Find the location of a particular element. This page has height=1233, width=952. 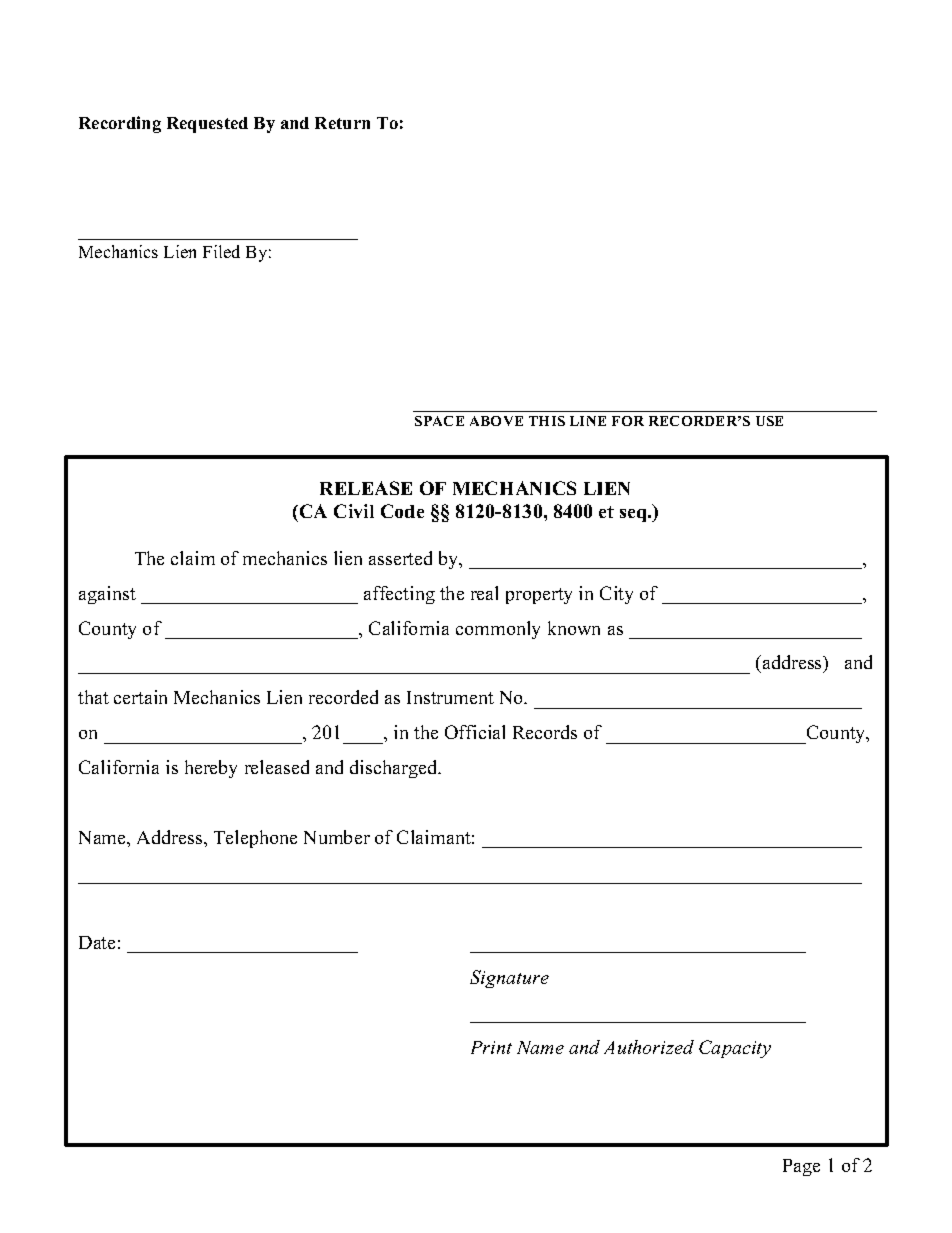

Requested is located at coordinates (207, 125).
